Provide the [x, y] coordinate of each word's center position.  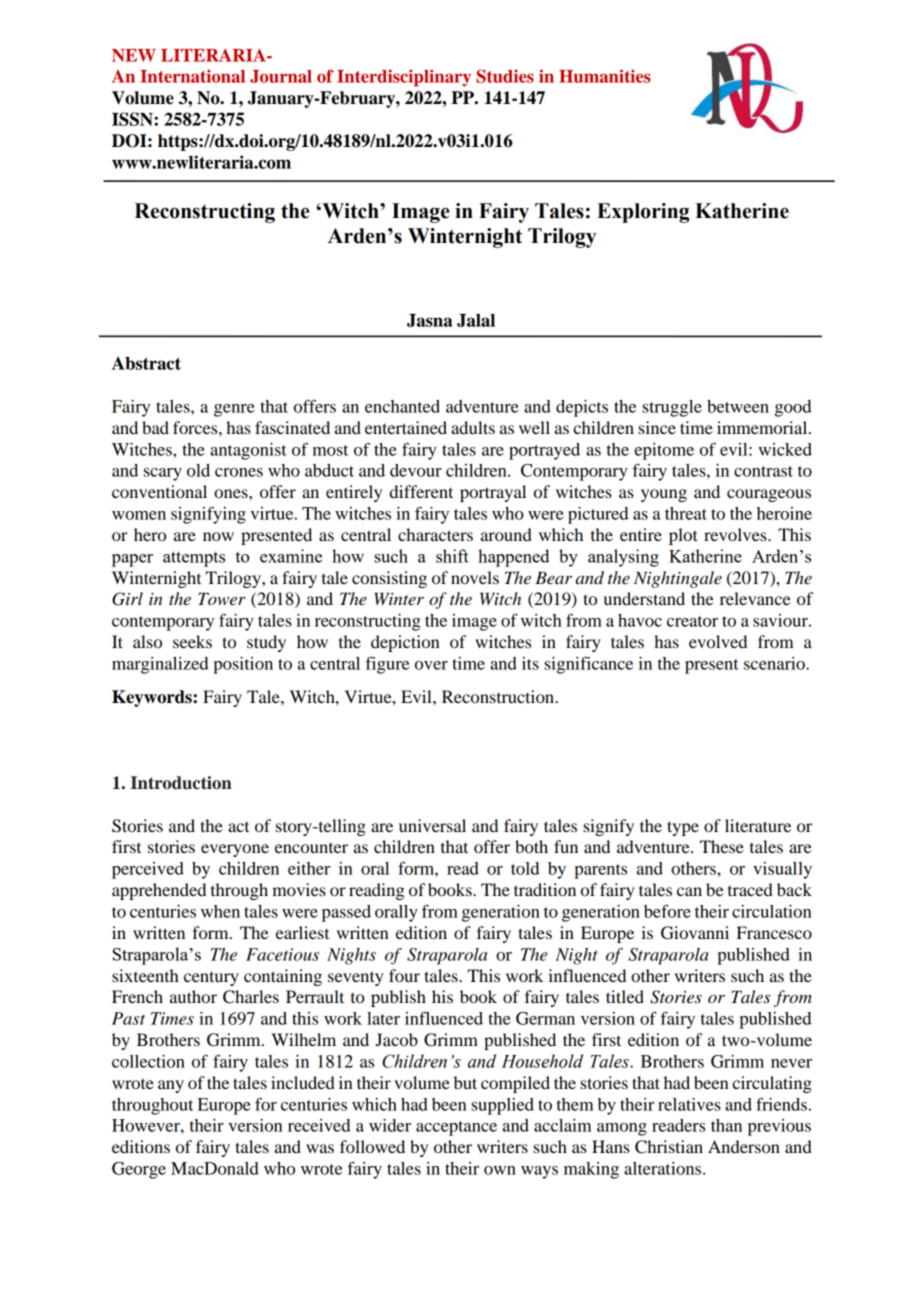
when [220, 911]
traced [750, 889]
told [525, 868]
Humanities [605, 76]
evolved [718, 641]
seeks [192, 641]
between [738, 406]
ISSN [133, 119]
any [171, 1086]
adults [473, 427]
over [431, 665]
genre [234, 410]
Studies [505, 76]
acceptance [456, 1128]
